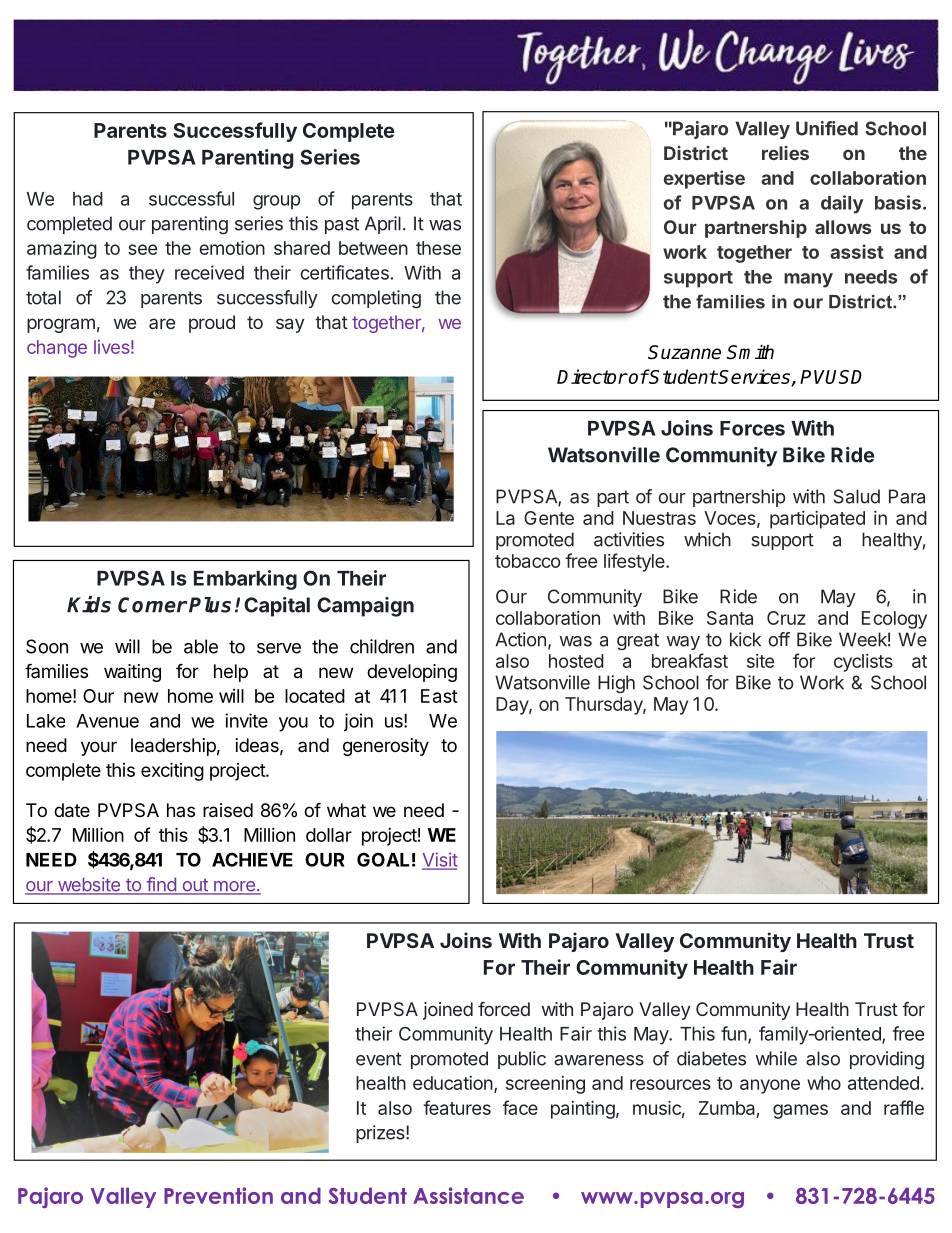  I want to click on cyclists, so click(863, 663).
